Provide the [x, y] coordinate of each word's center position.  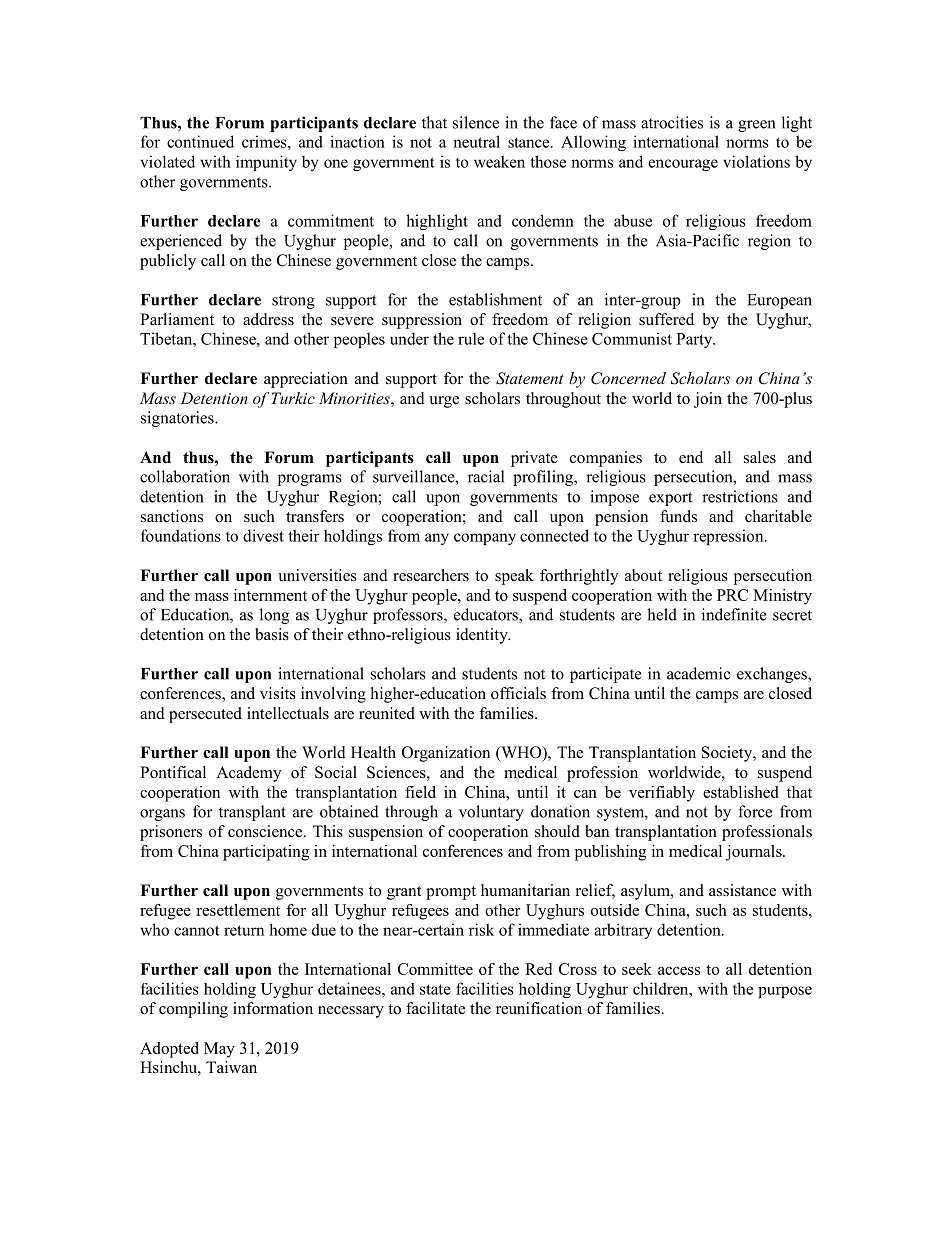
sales [760, 457]
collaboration [185, 476]
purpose [785, 992]
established [740, 792]
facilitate [435, 1008]
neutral [476, 141]
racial [486, 476]
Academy [248, 774]
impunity [266, 163]
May [219, 1050]
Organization [446, 754]
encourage [683, 165]
